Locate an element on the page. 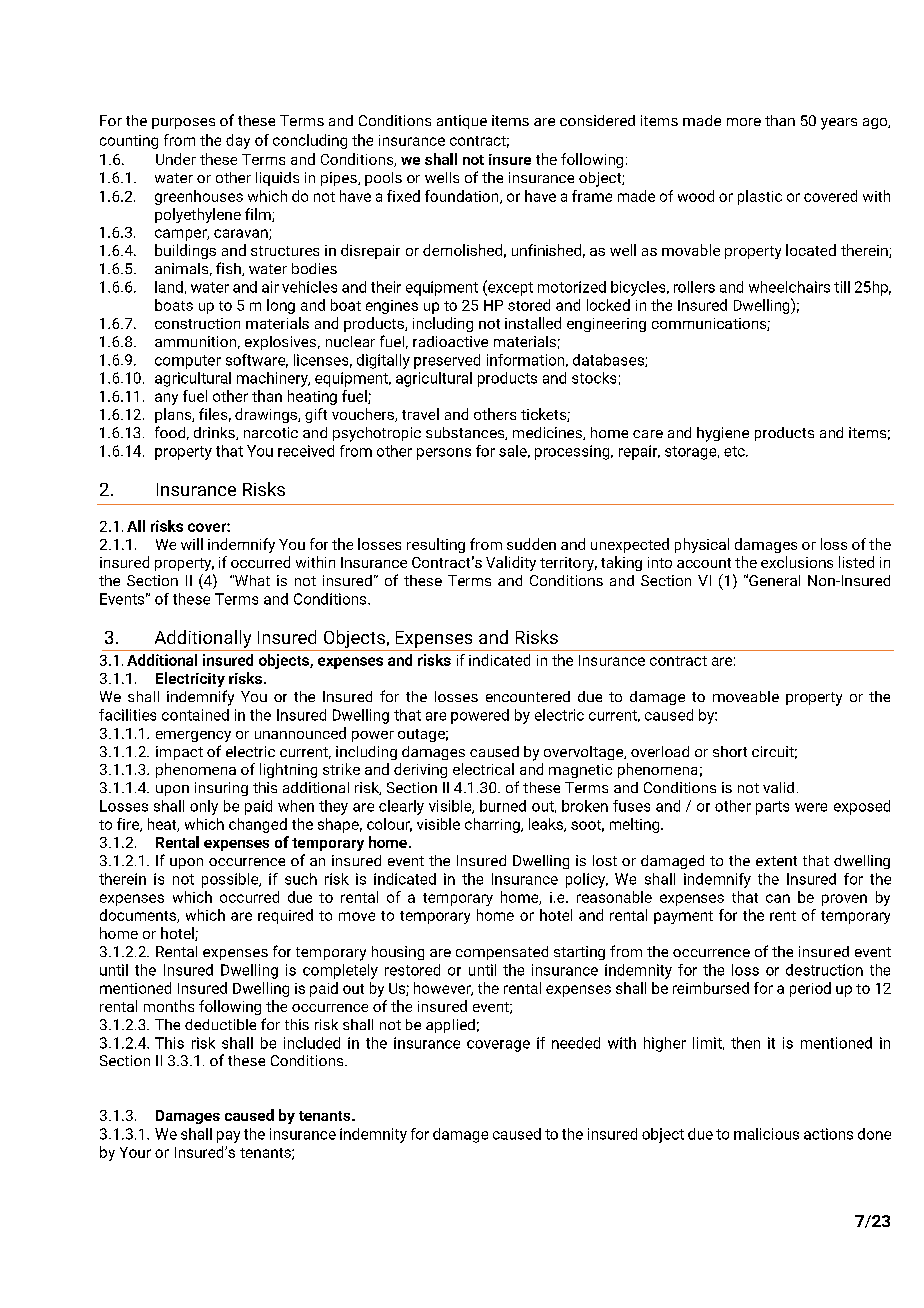  encountered is located at coordinates (528, 696).
